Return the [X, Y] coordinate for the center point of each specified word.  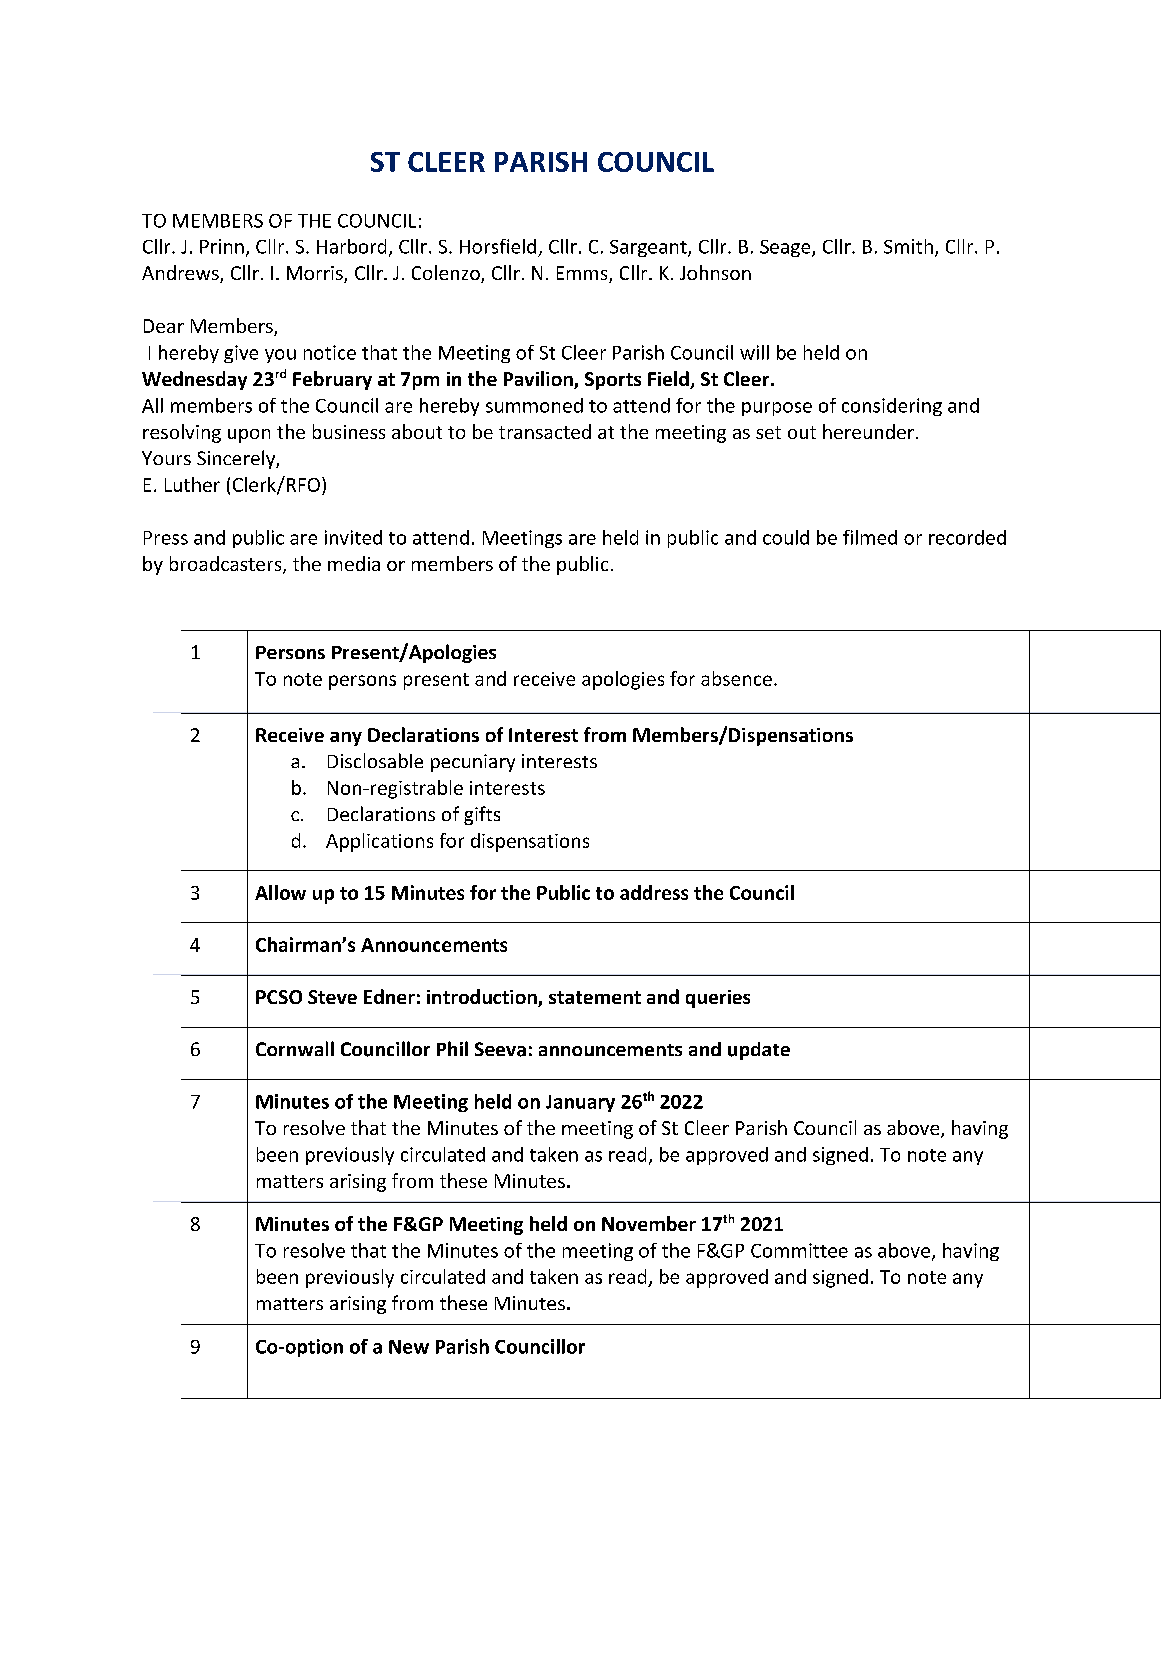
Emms [583, 274]
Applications [379, 842]
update [759, 1051]
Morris [316, 274]
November [649, 1223]
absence [736, 678]
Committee [799, 1250]
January [580, 1103]
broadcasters [227, 565]
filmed [870, 537]
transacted [545, 431]
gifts [482, 815]
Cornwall [295, 1048]
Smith [908, 246]
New [409, 1347]
